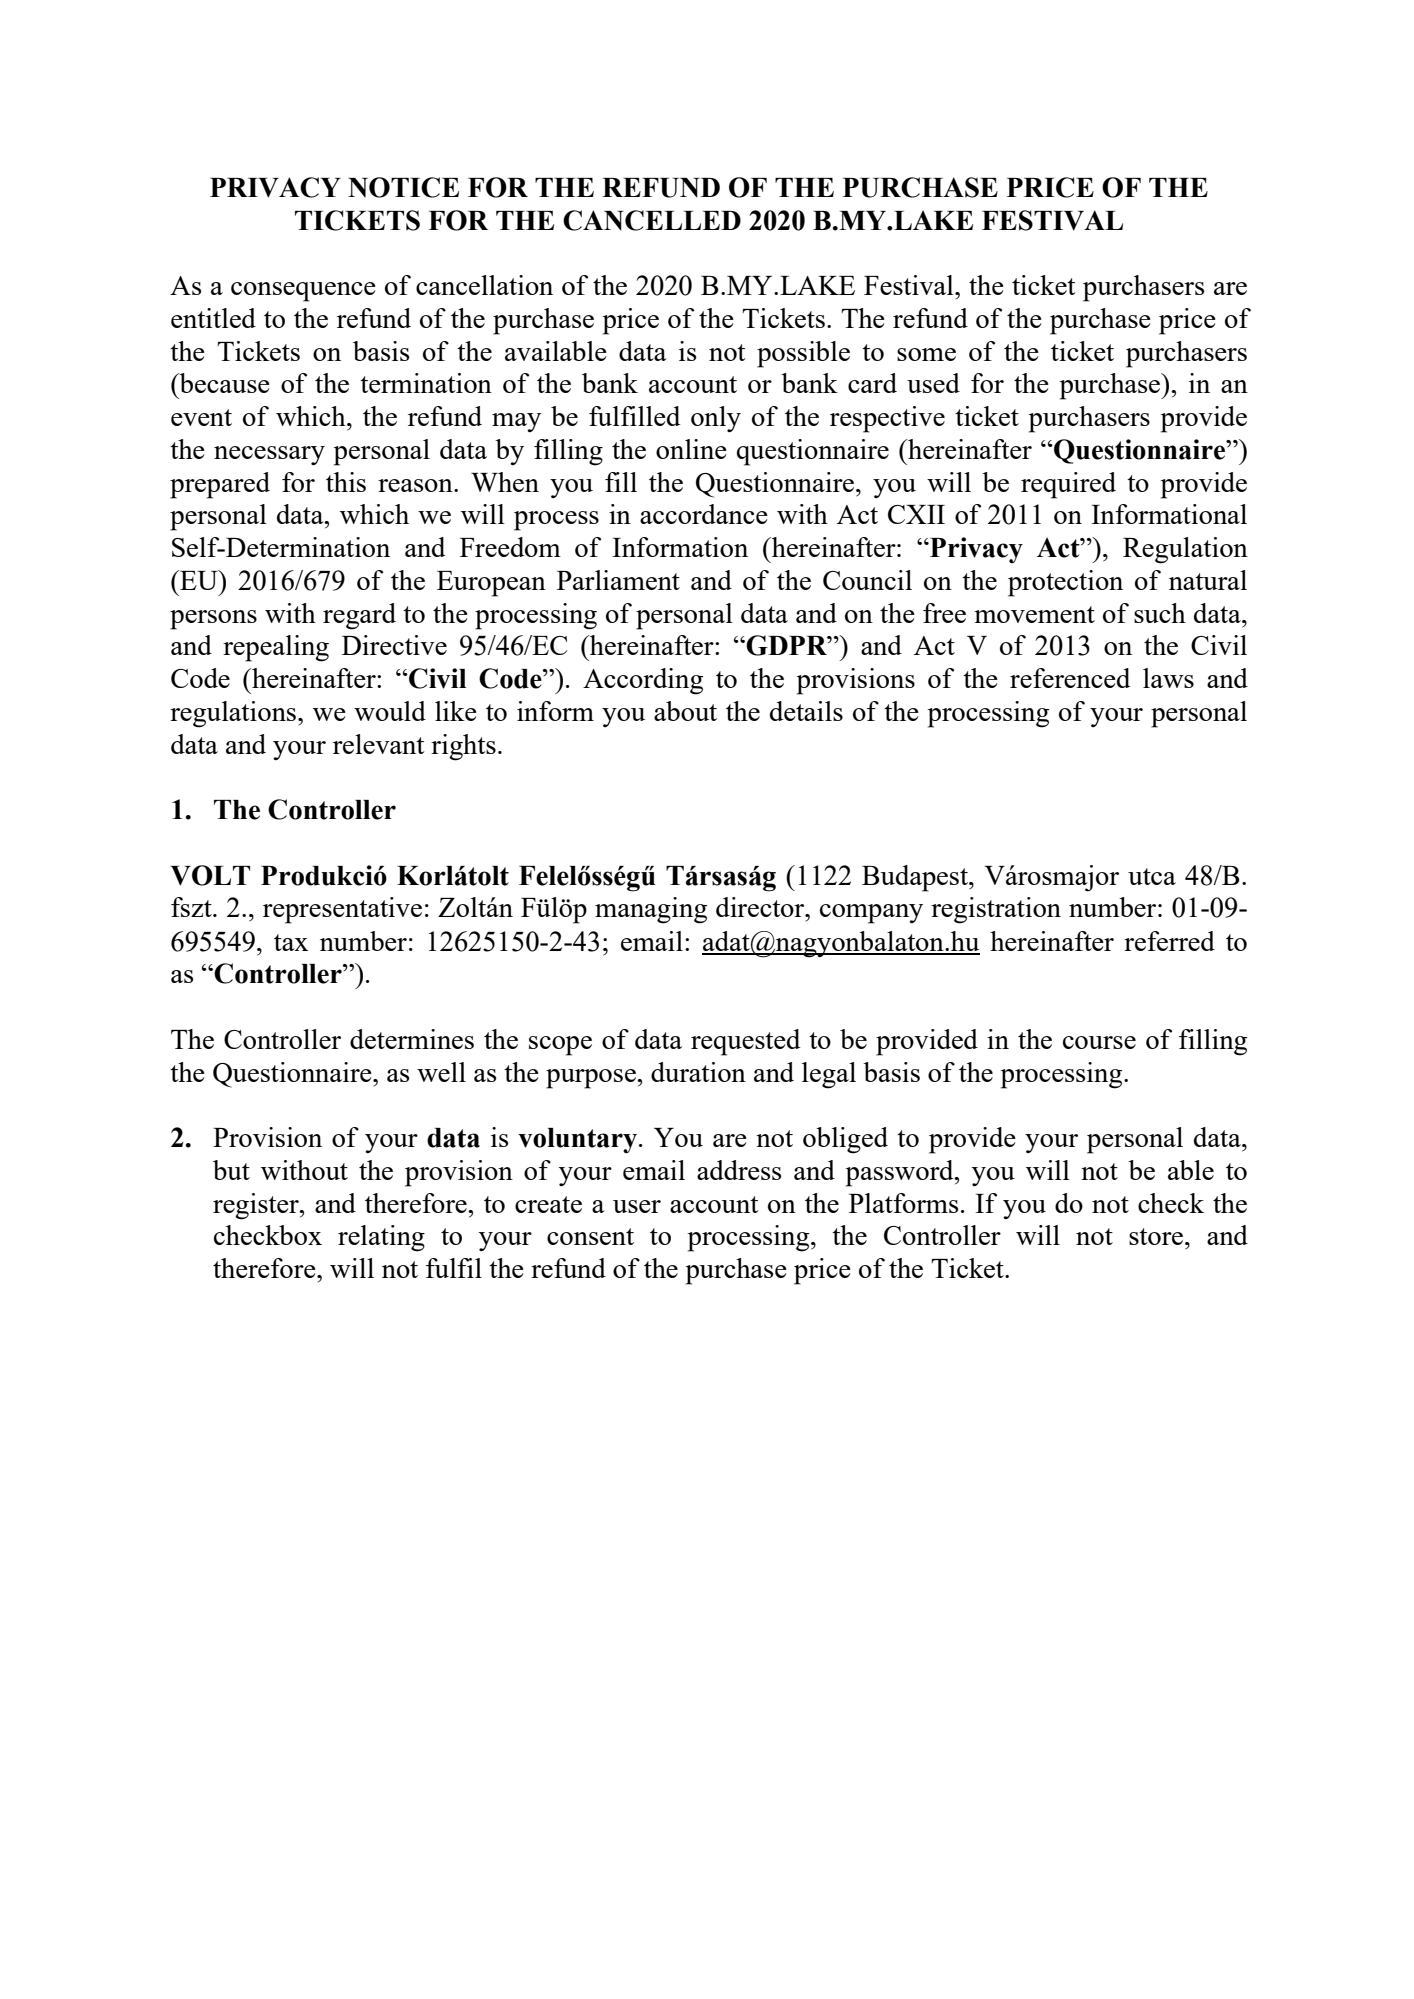 The height and width of the page is (1999, 1414). What do you see at coordinates (685, 711) in the page?
I see `about` at bounding box center [685, 711].
